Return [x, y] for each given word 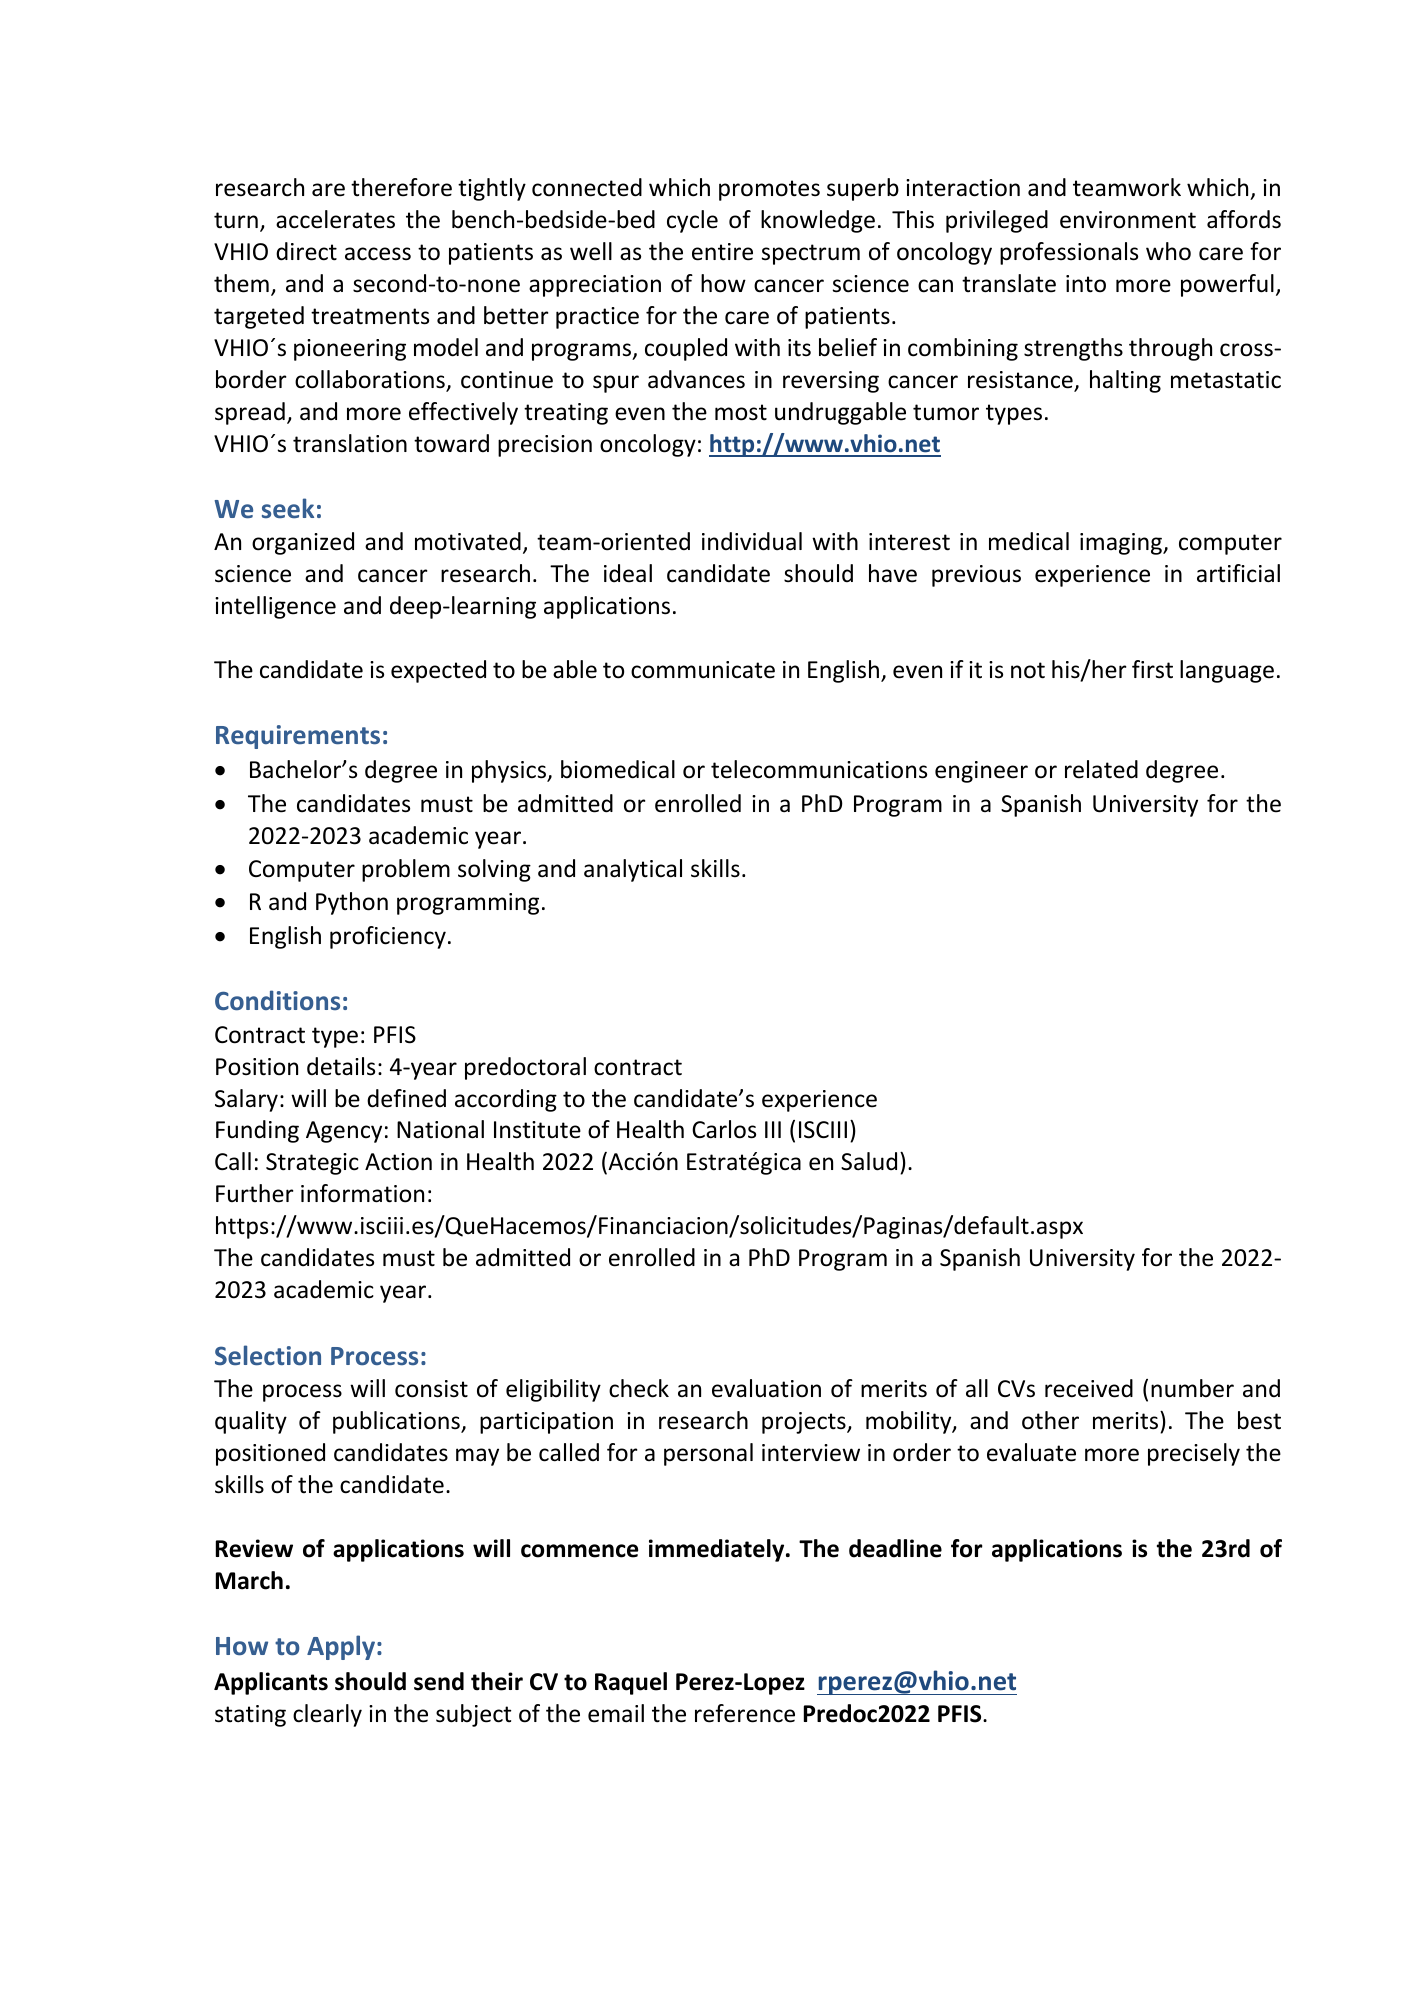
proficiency [388, 937]
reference [745, 1713]
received [1089, 1388]
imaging [1122, 544]
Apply [342, 1647]
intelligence [275, 607]
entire [722, 252]
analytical [633, 870]
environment [1128, 220]
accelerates [335, 219]
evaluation [766, 1388]
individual [752, 541]
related [1101, 769]
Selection [268, 1355]
